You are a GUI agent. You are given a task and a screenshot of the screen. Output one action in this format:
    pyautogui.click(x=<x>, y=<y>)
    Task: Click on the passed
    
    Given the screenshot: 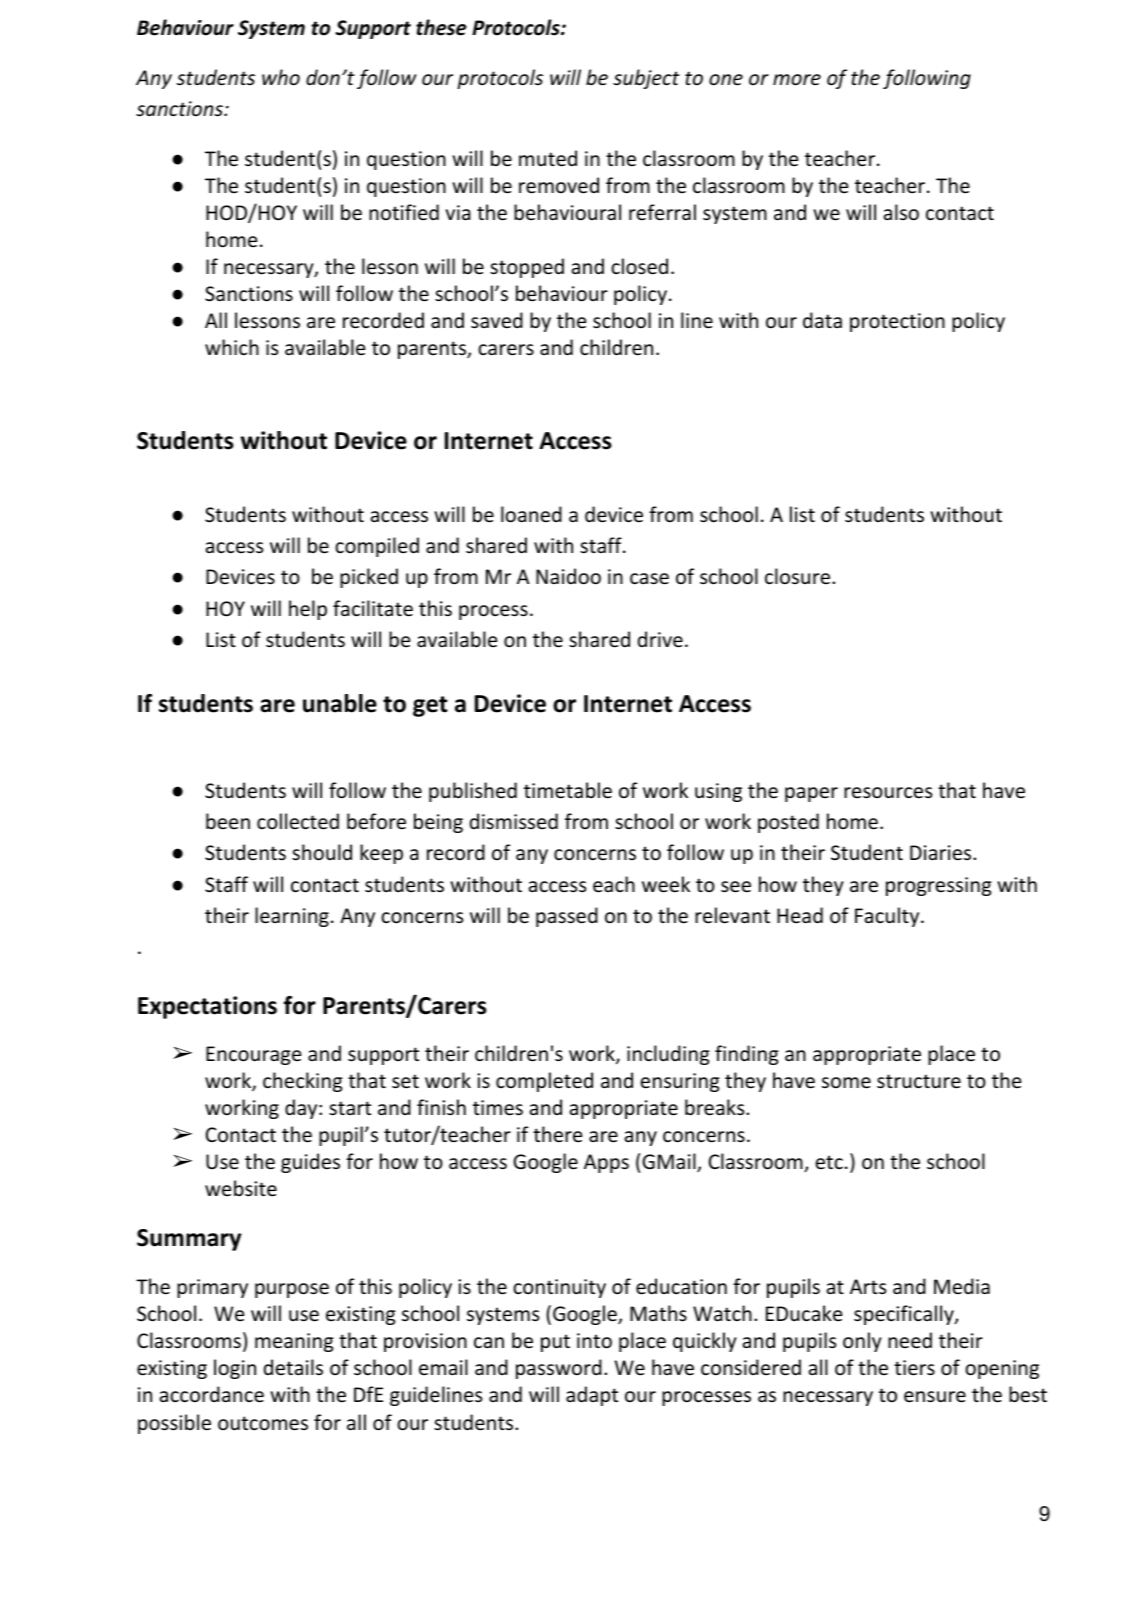 What is the action you would take?
    pyautogui.click(x=567, y=917)
